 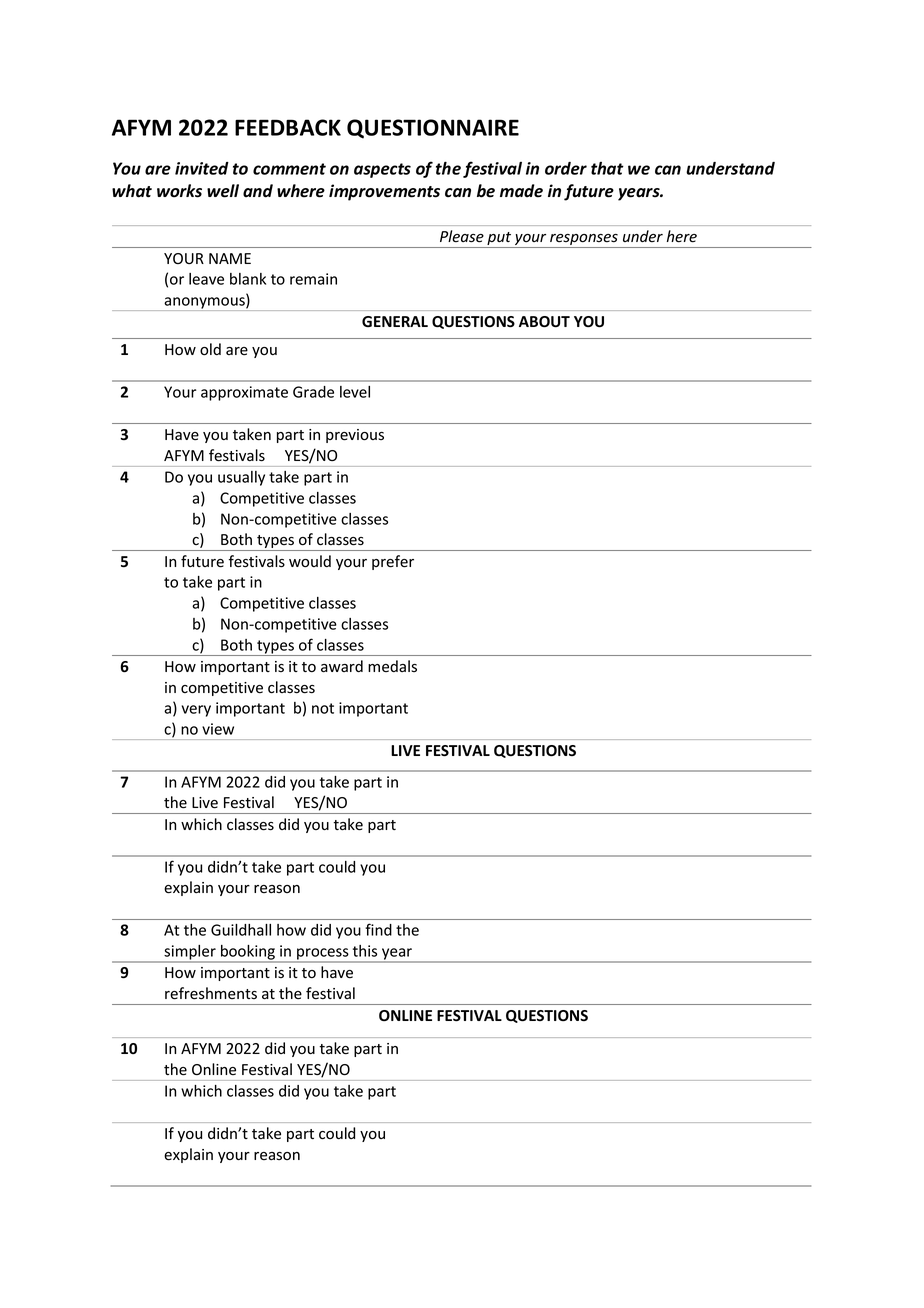 What do you see at coordinates (378, 929) in the page?
I see `find` at bounding box center [378, 929].
